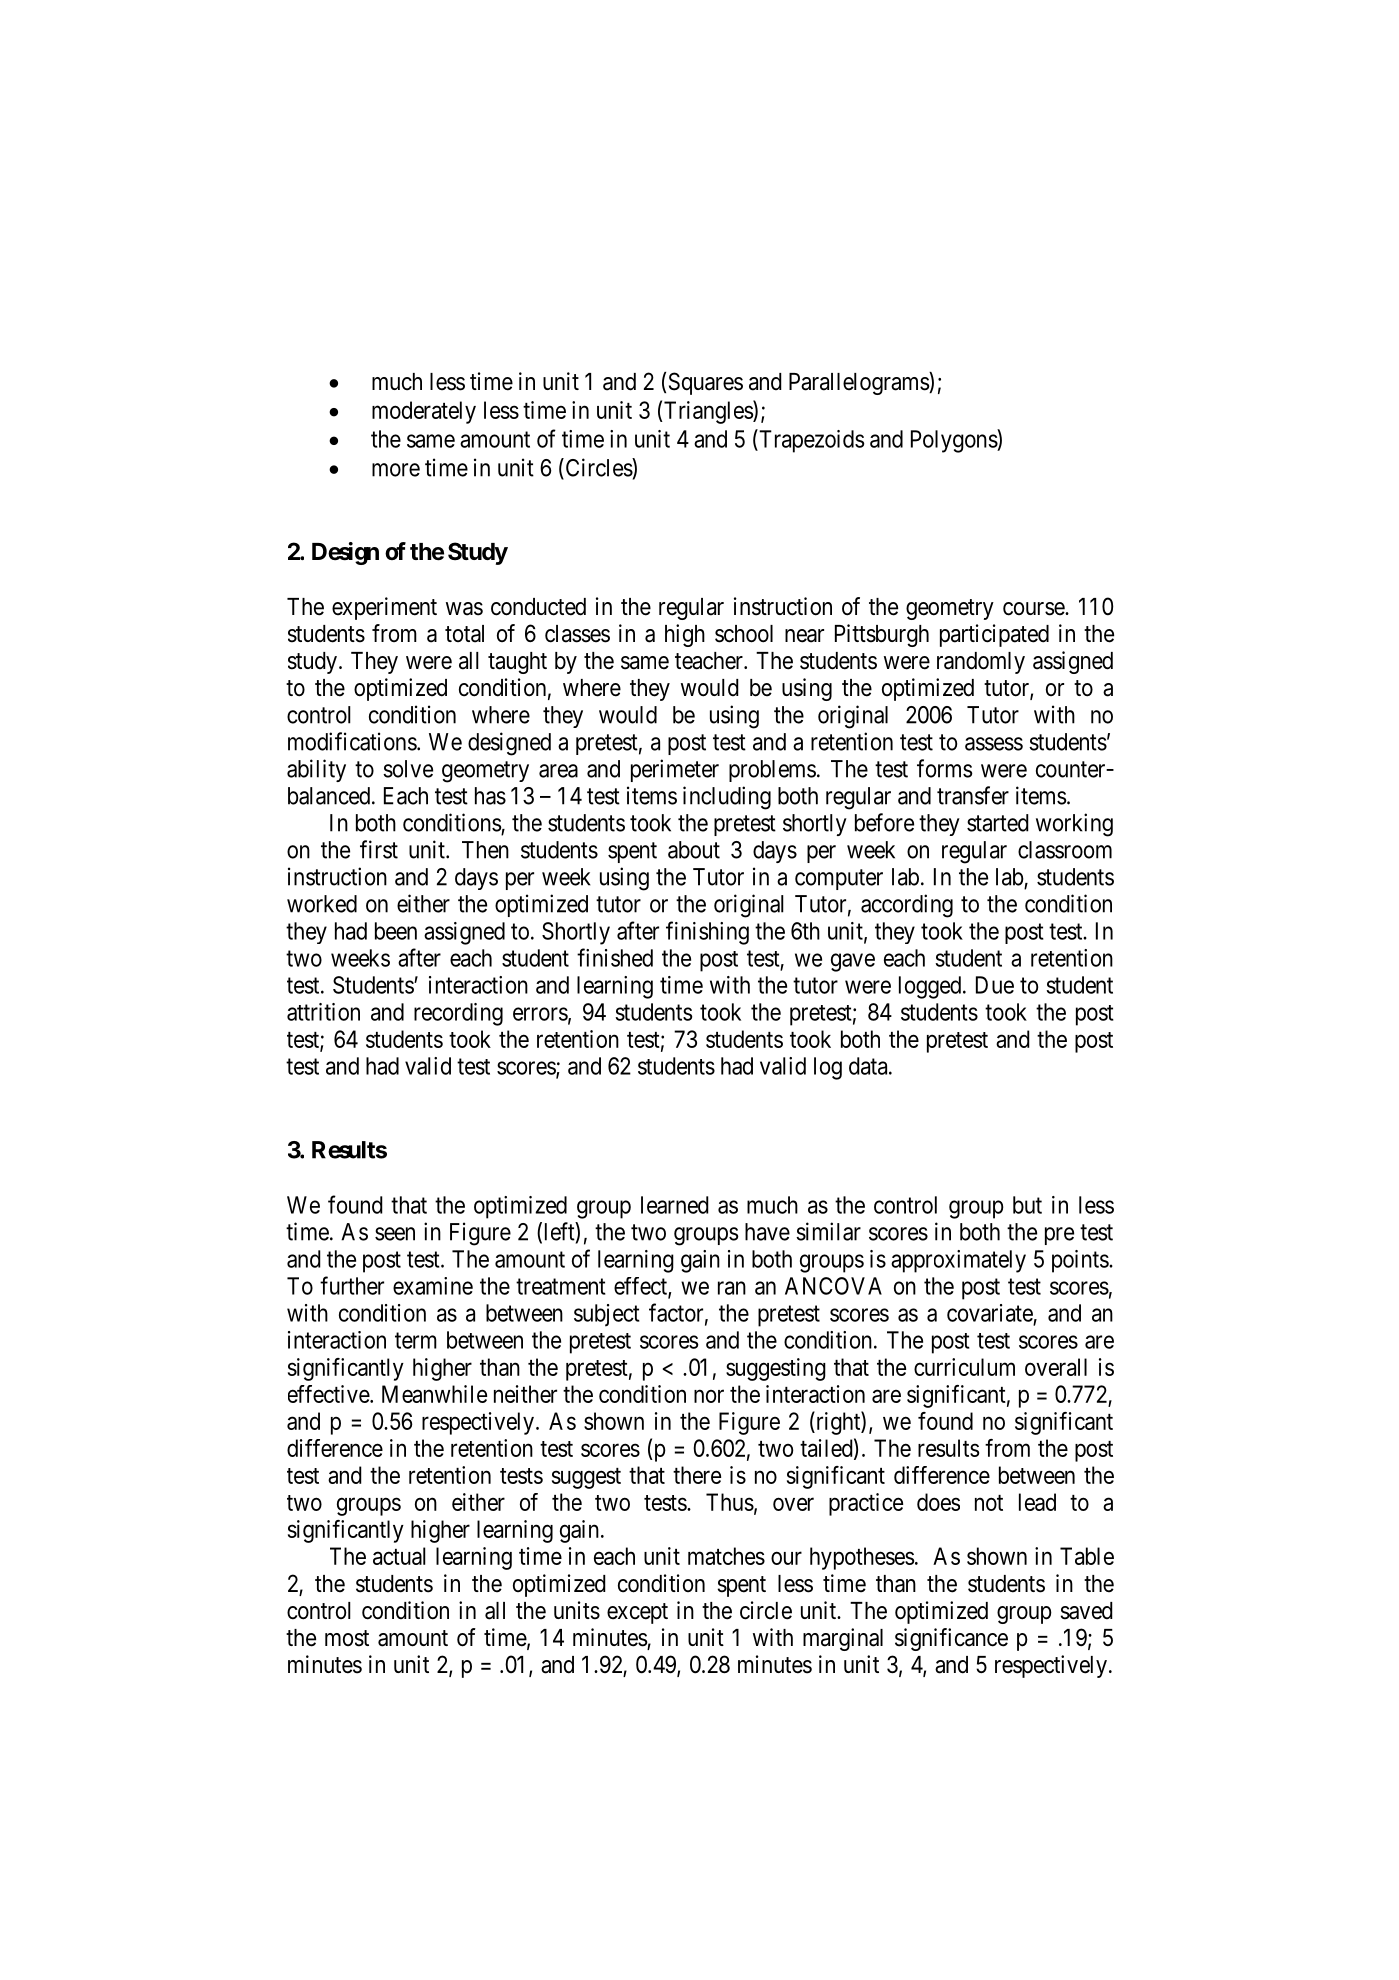 This image has width=1399, height=1980. Describe the element at coordinates (706, 383) in the image. I see `Squares` at that location.
